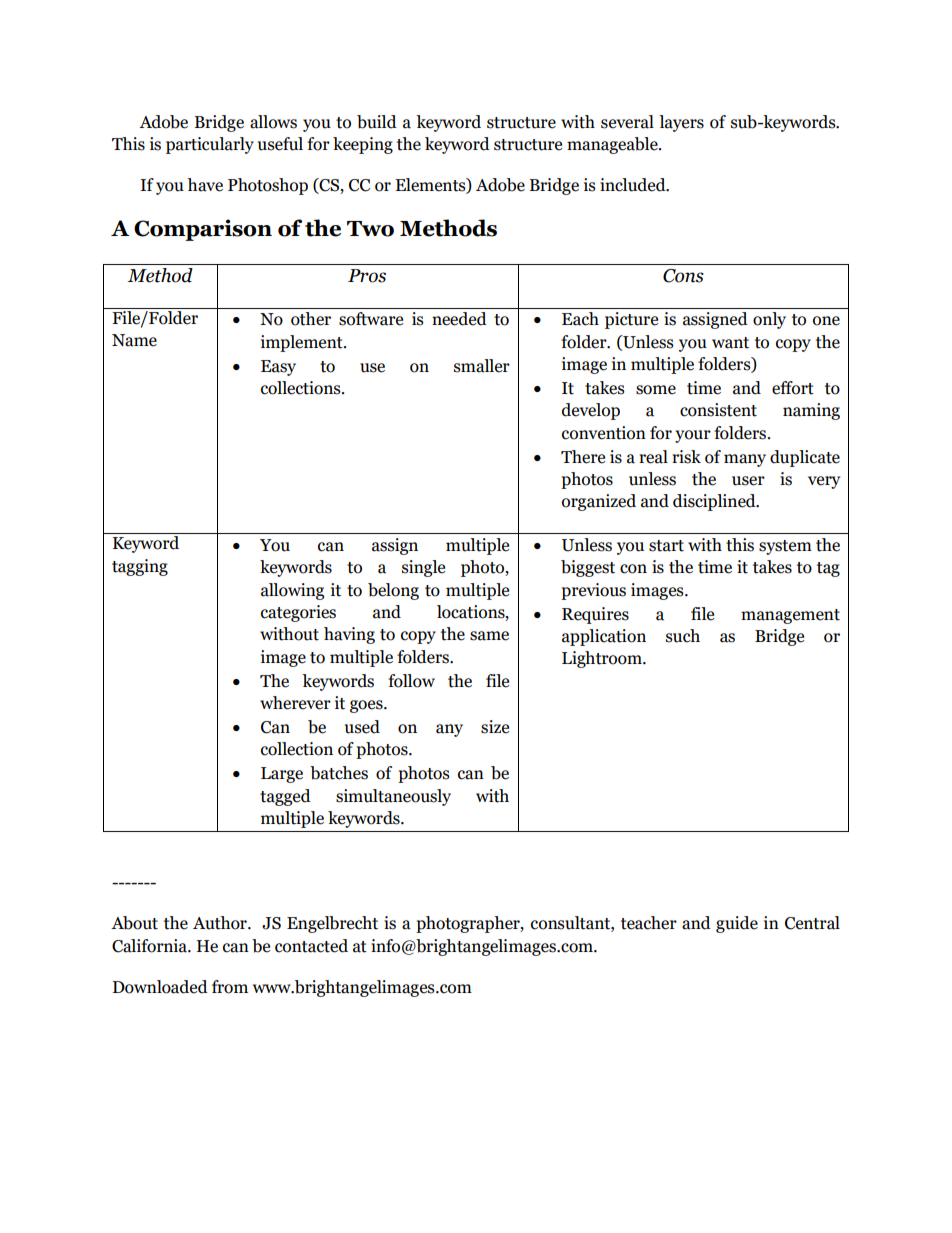 The image size is (952, 1233). What do you see at coordinates (377, 122) in the screenshot?
I see `build` at bounding box center [377, 122].
